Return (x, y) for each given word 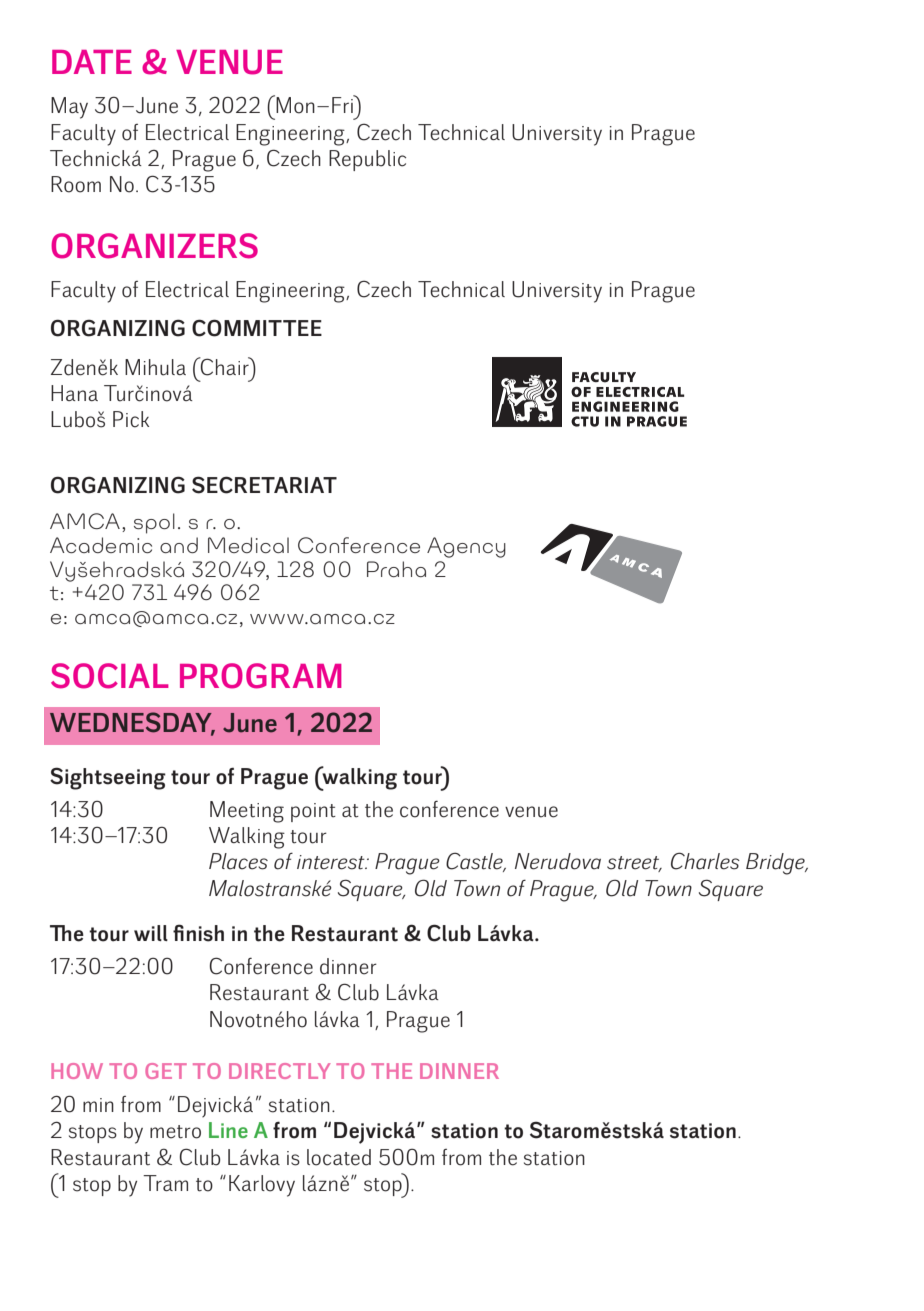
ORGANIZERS (154, 246)
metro (175, 1132)
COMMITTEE (257, 328)
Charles (705, 861)
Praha (396, 569)
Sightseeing (108, 778)
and (179, 545)
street (634, 864)
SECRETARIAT (264, 485)
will (151, 933)
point (313, 812)
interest (332, 862)
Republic (367, 160)
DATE (92, 62)
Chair (225, 366)
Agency (466, 547)
